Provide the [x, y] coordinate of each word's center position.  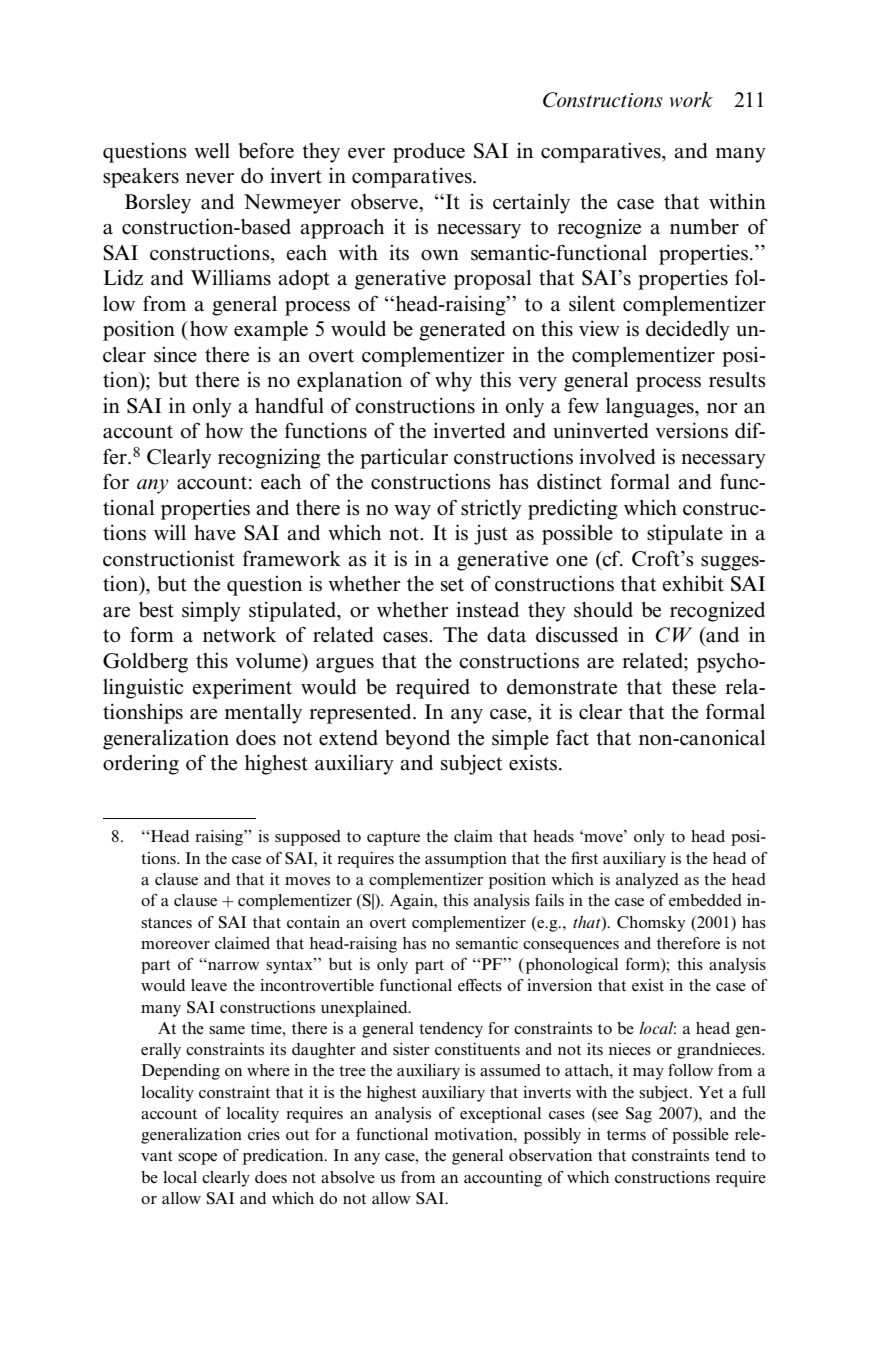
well [212, 151]
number [704, 227]
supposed [308, 838]
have [215, 533]
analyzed [647, 881]
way [412, 512]
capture [393, 839]
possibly [552, 1136]
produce [429, 153]
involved [617, 456]
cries [264, 1134]
